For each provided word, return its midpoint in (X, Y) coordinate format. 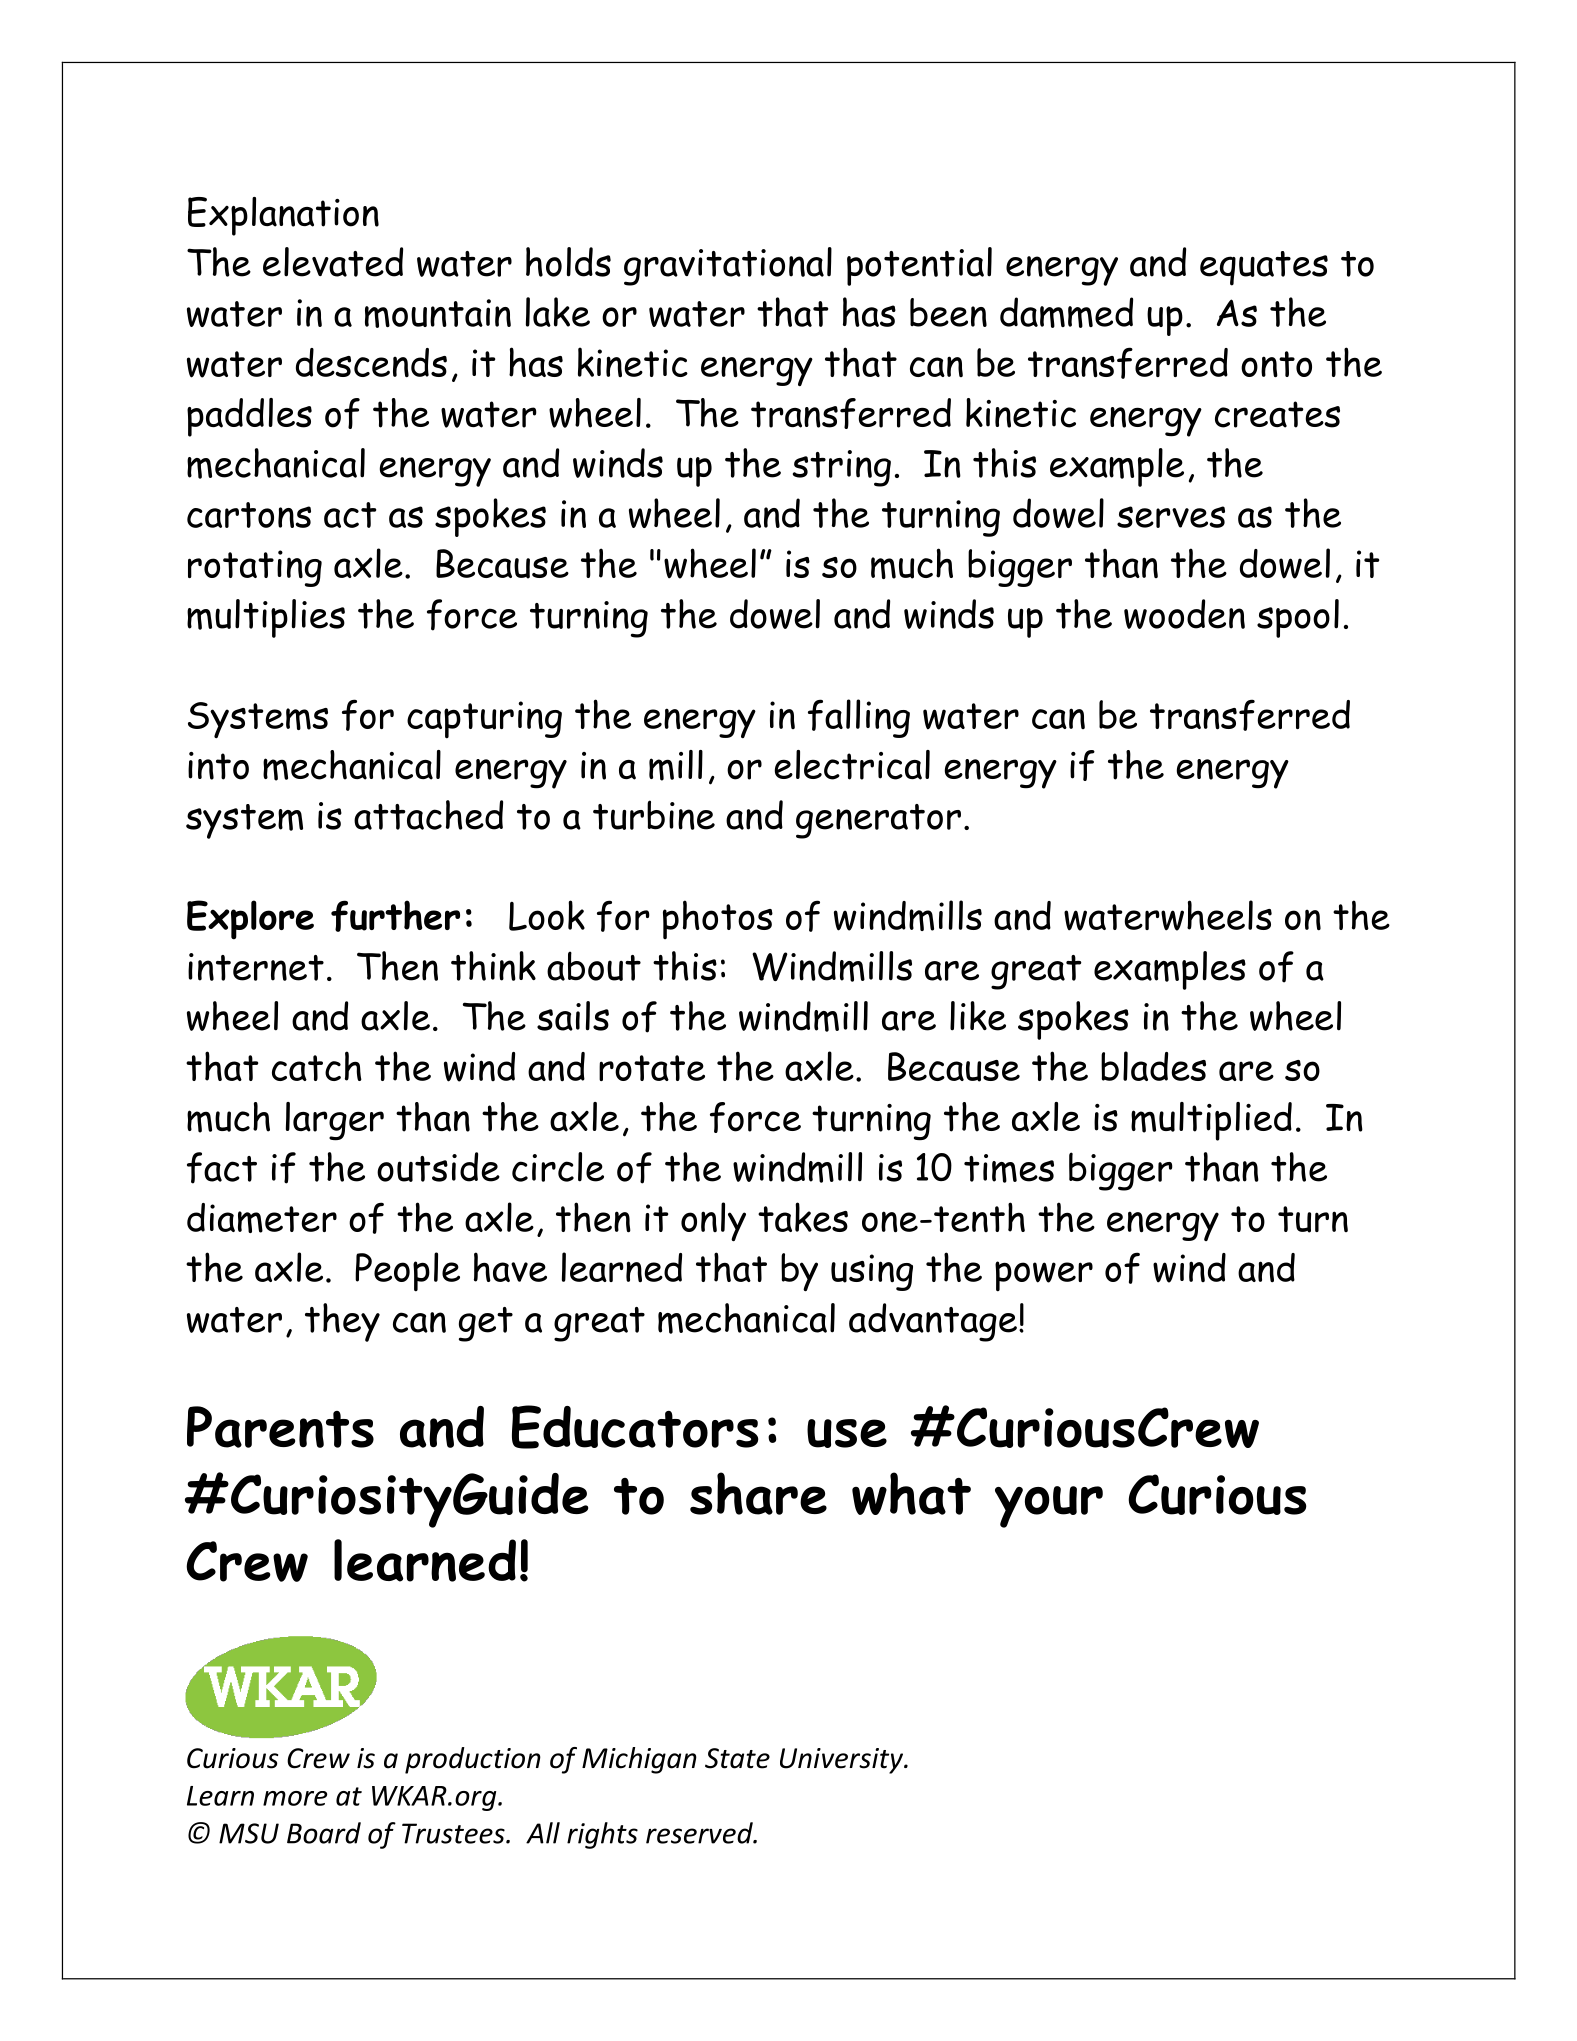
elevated (333, 262)
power (1044, 1276)
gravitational (728, 266)
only (713, 1222)
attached (428, 815)
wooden (1184, 614)
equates (1264, 268)
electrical (852, 765)
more (295, 1798)
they (342, 1322)
